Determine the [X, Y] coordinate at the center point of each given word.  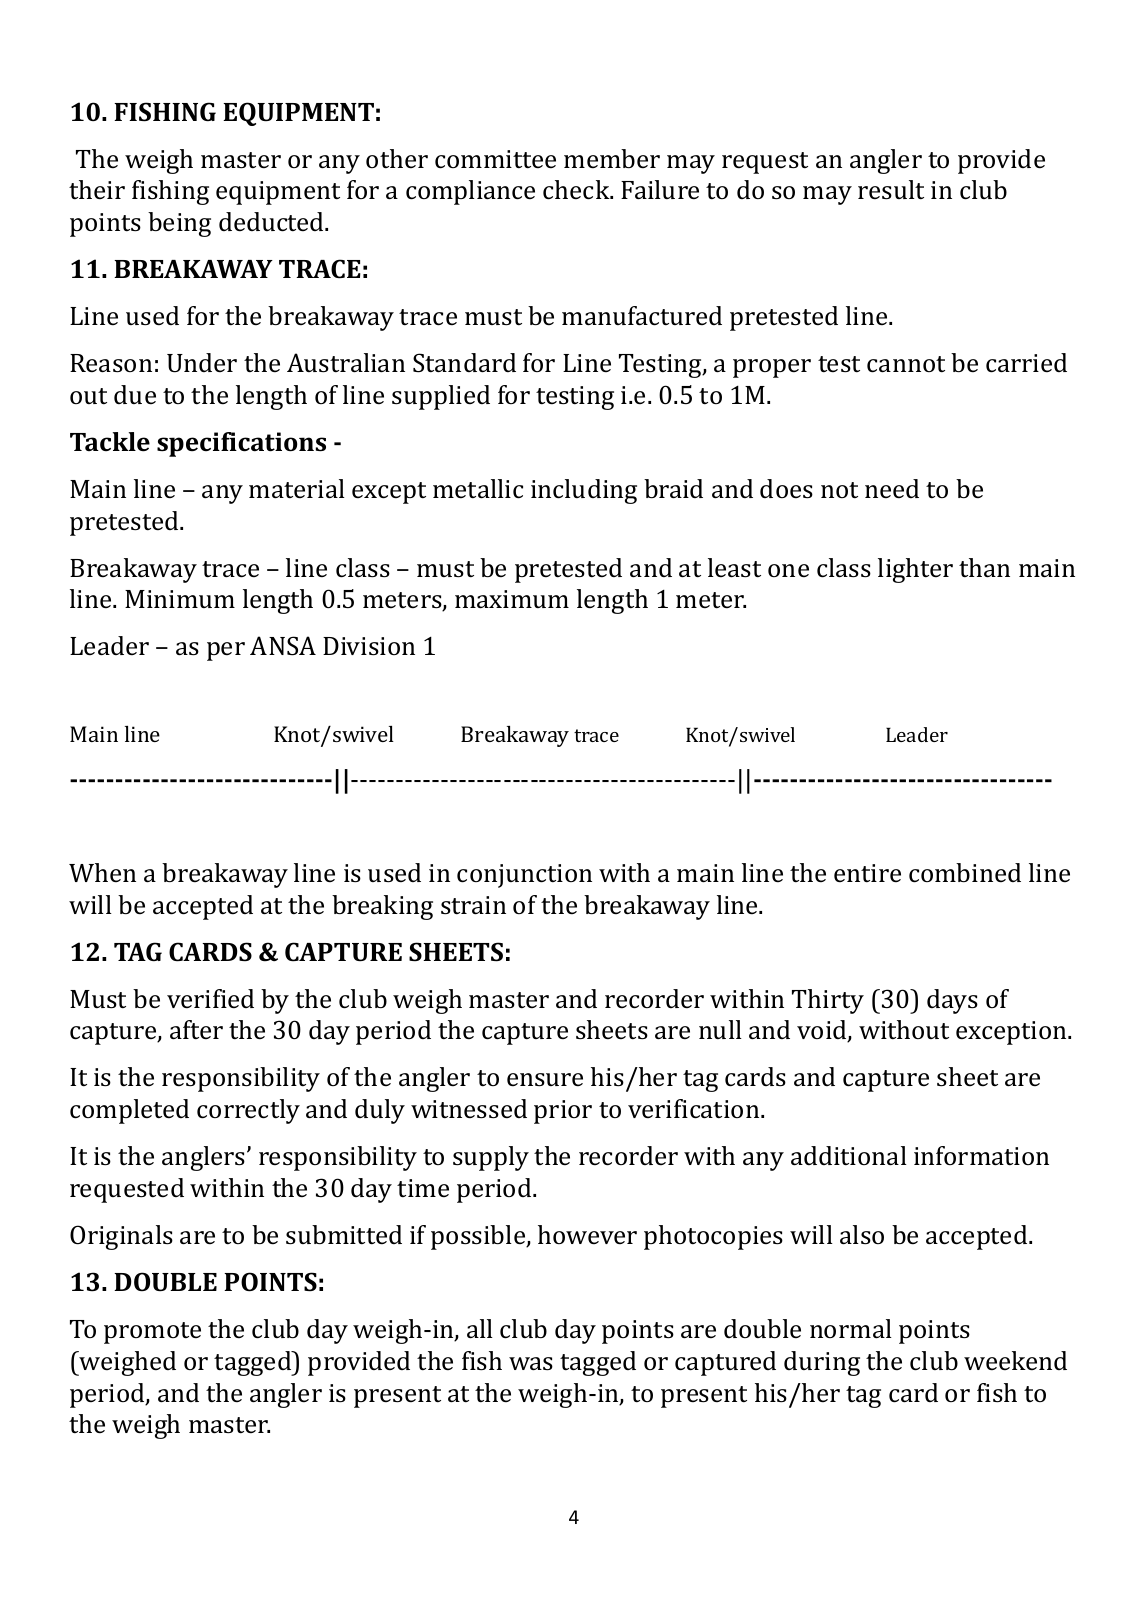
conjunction [524, 876]
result [891, 190]
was [531, 1364]
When [102, 872]
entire [867, 873]
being [179, 224]
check [577, 190]
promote [152, 1333]
